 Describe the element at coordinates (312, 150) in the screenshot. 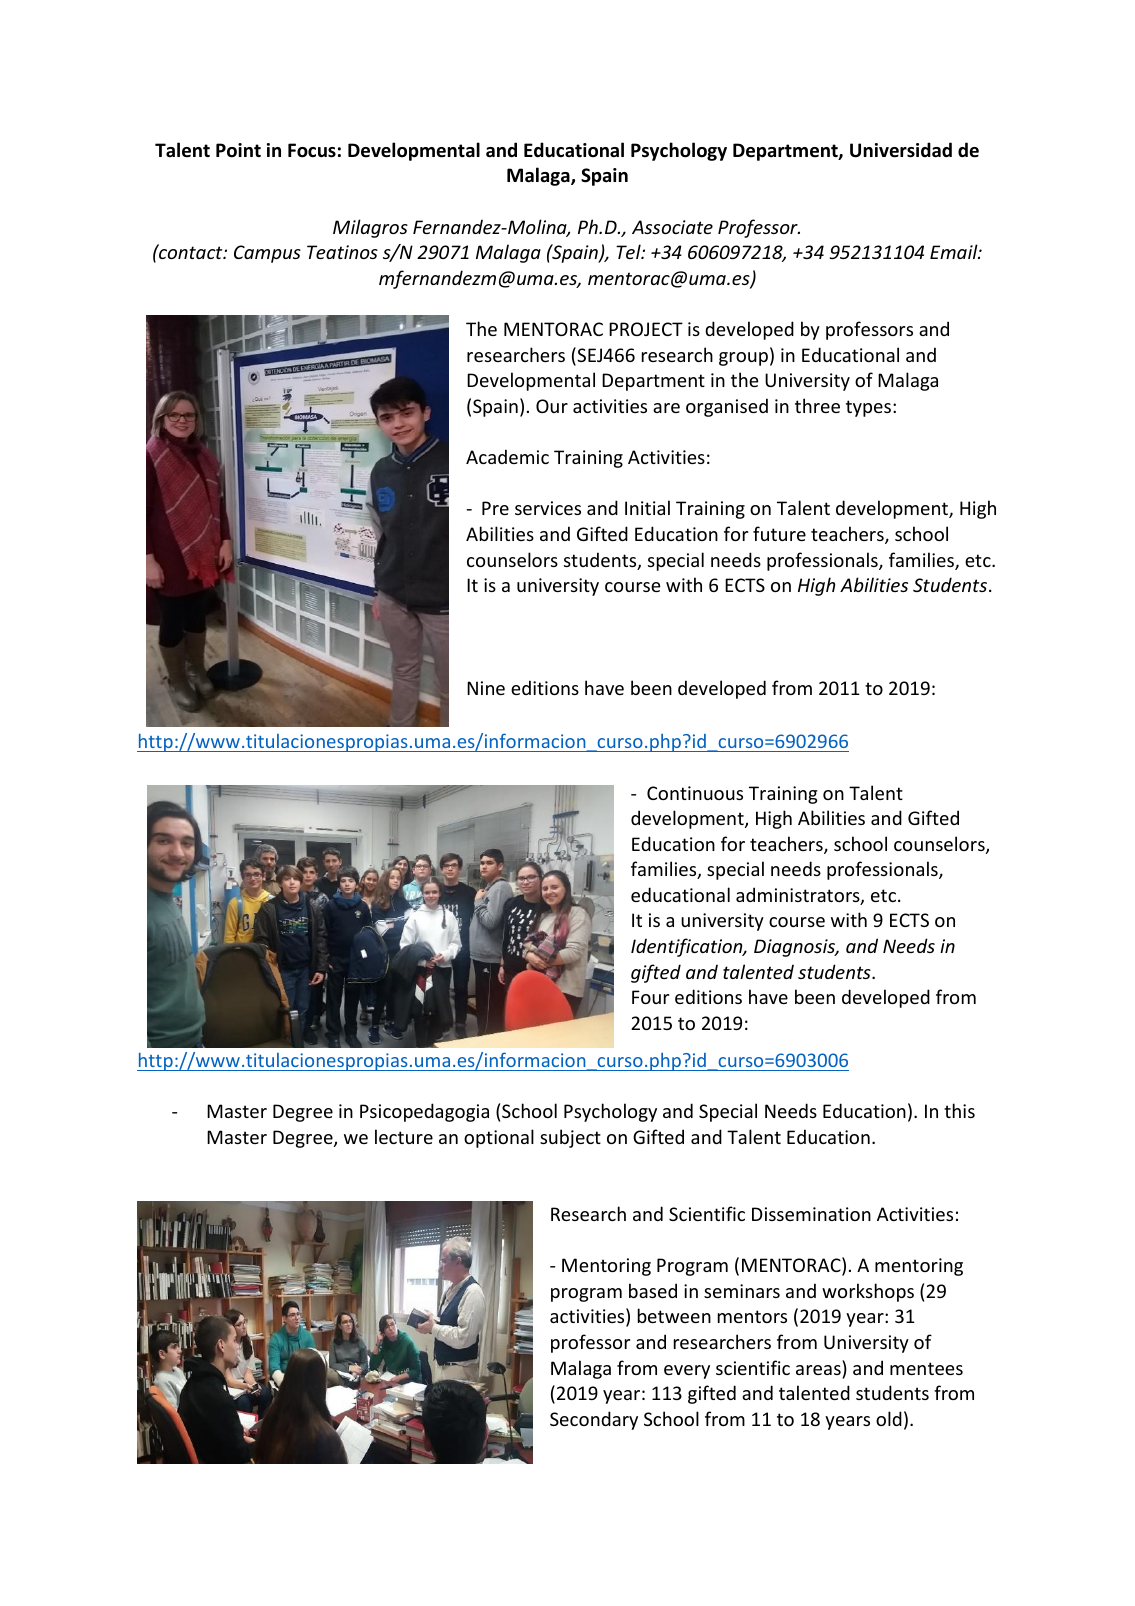

I see `Focus` at that location.
